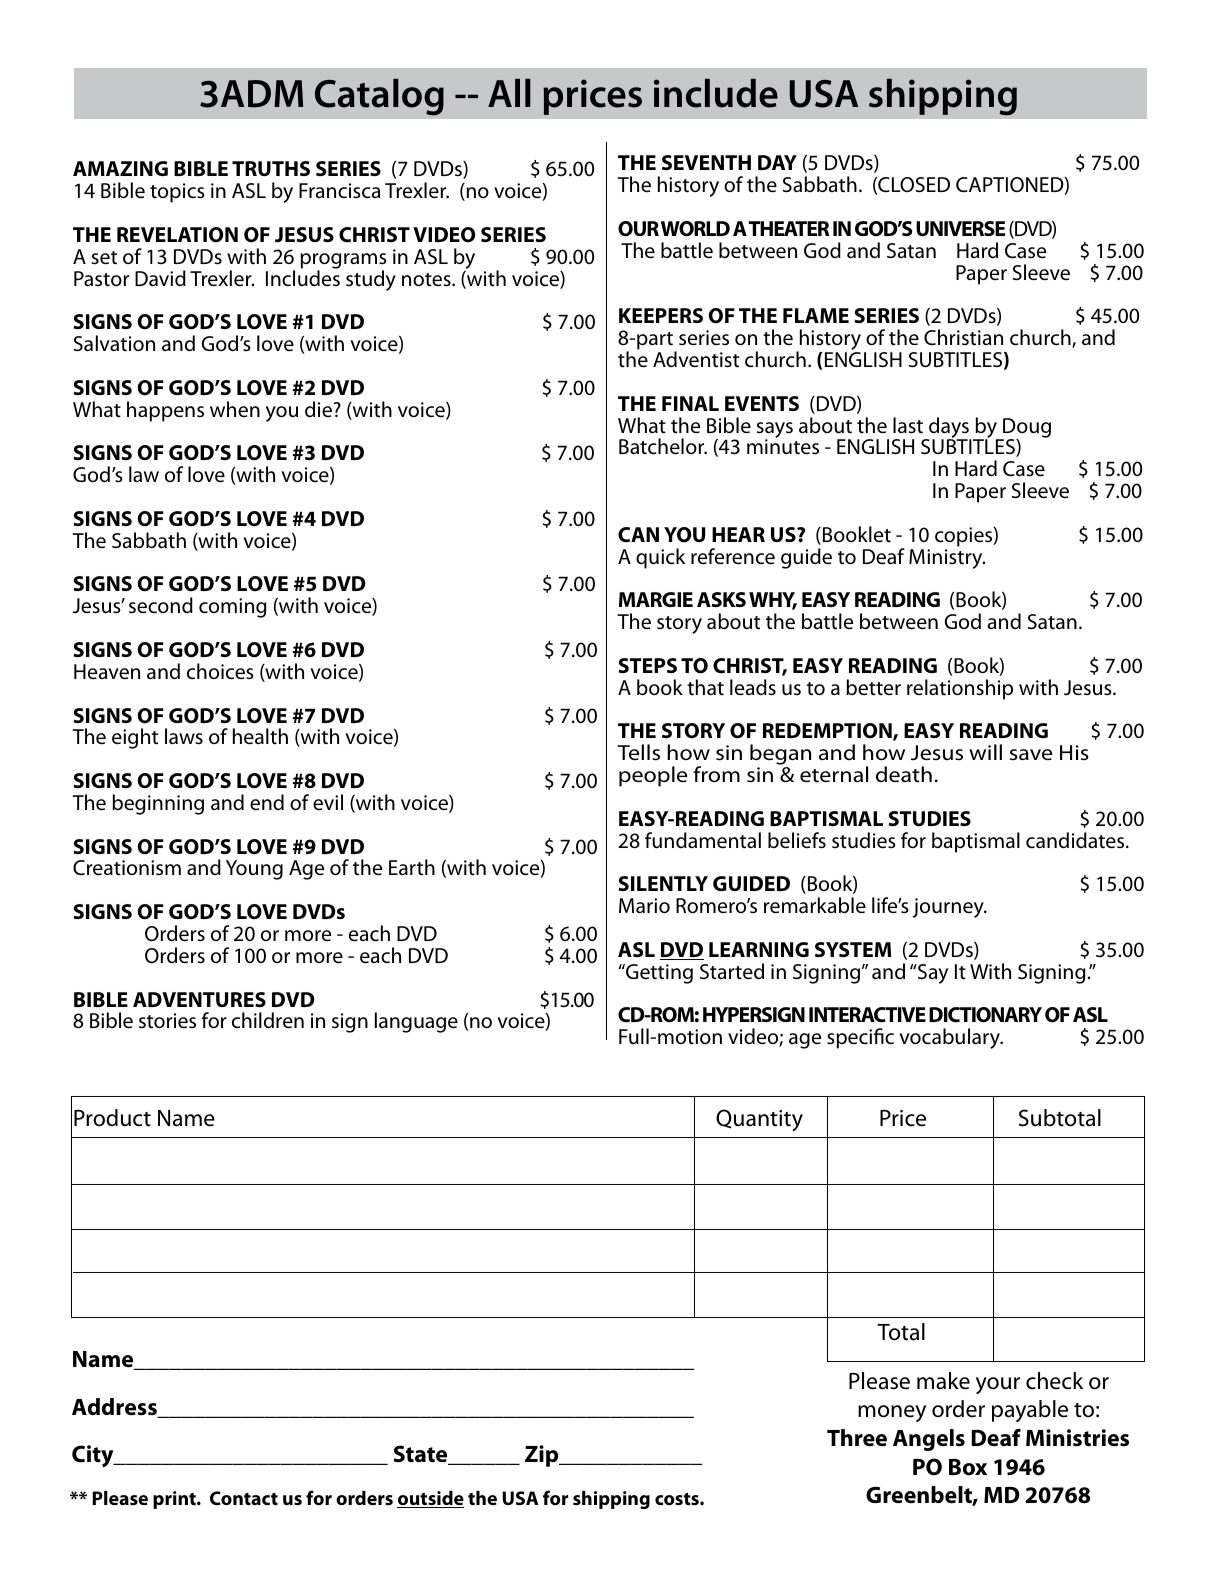  What do you see at coordinates (951, 1038) in the page?
I see `vocabulary` at bounding box center [951, 1038].
